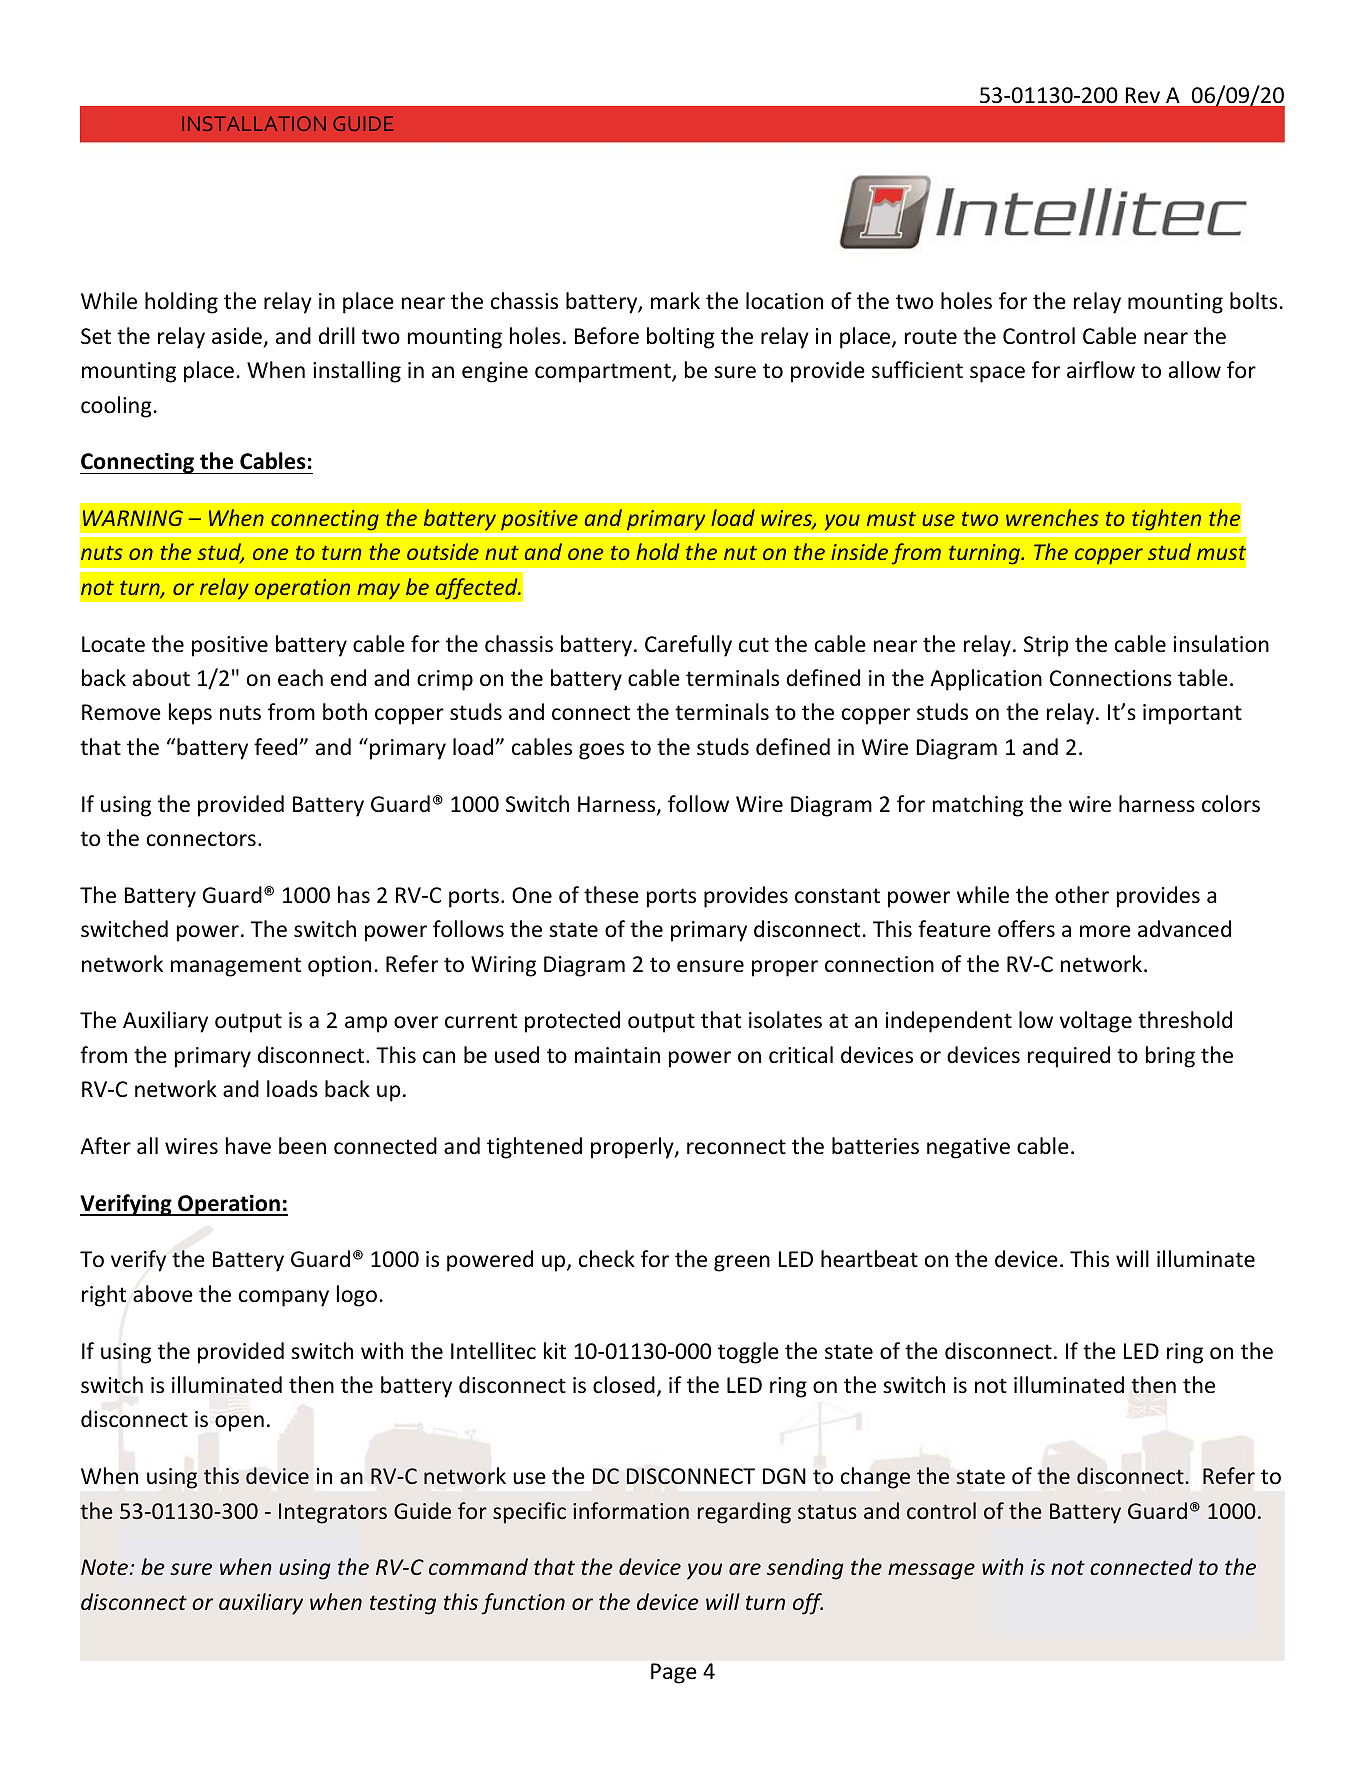 The width and height of the document is (1365, 1766). I want to click on Note, so click(104, 1567).
